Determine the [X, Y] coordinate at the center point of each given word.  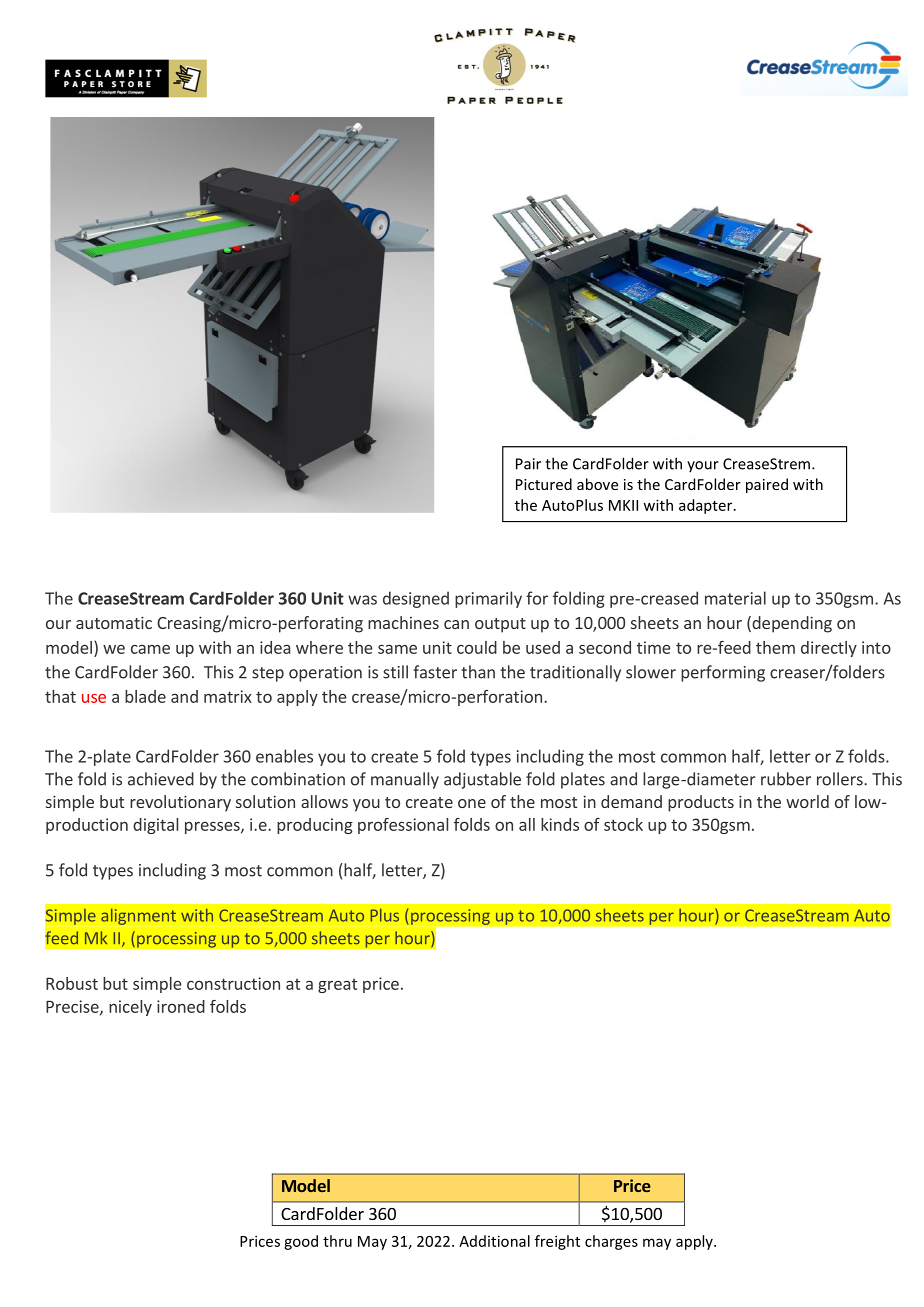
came [150, 649]
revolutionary [180, 803]
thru [337, 1241]
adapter [707, 506]
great [337, 985]
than [478, 672]
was [362, 600]
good [301, 1242]
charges [611, 1242]
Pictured [544, 484]
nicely [130, 1008]
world [807, 801]
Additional [494, 1241]
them [775, 647]
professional [403, 826]
